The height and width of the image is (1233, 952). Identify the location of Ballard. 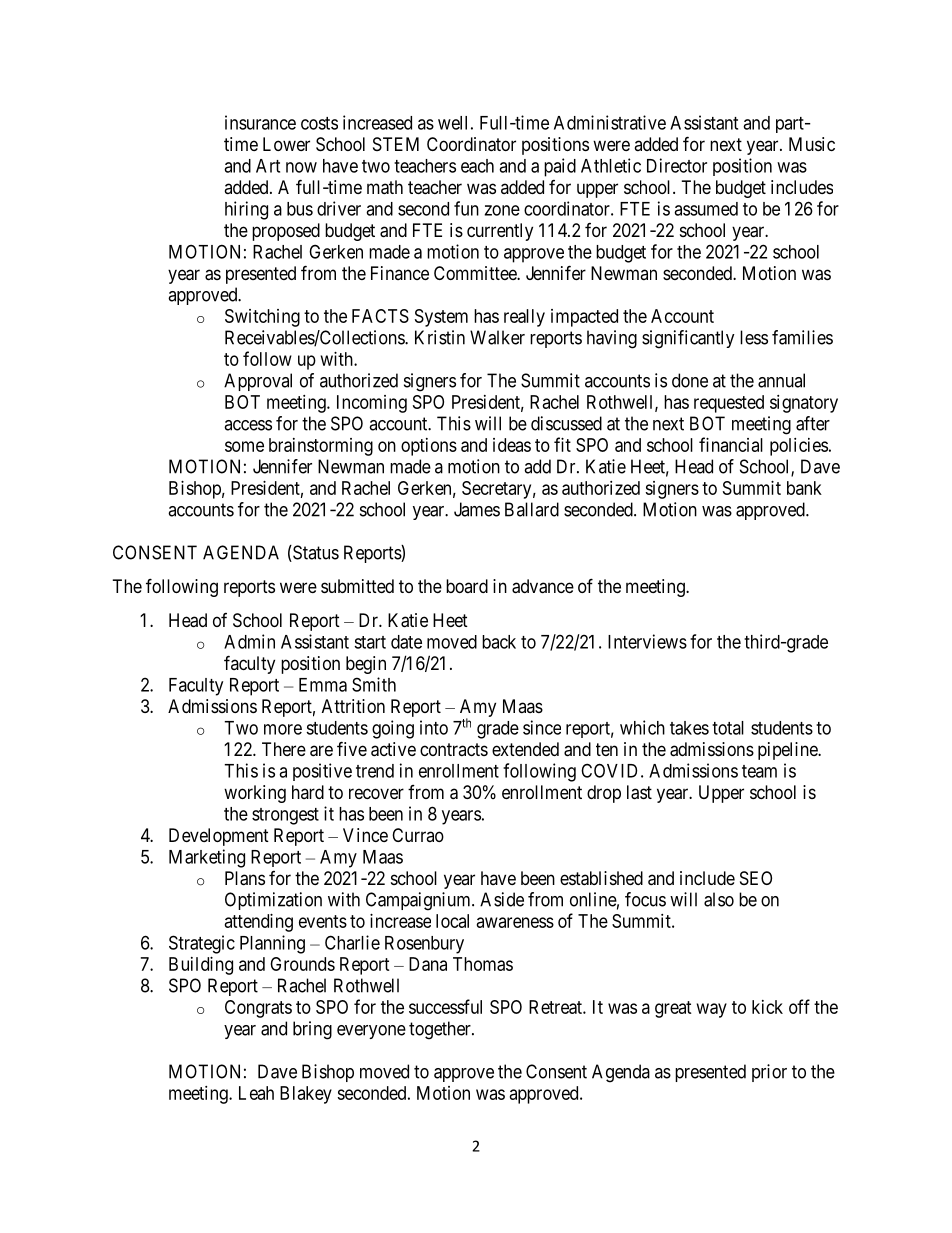
(532, 509).
